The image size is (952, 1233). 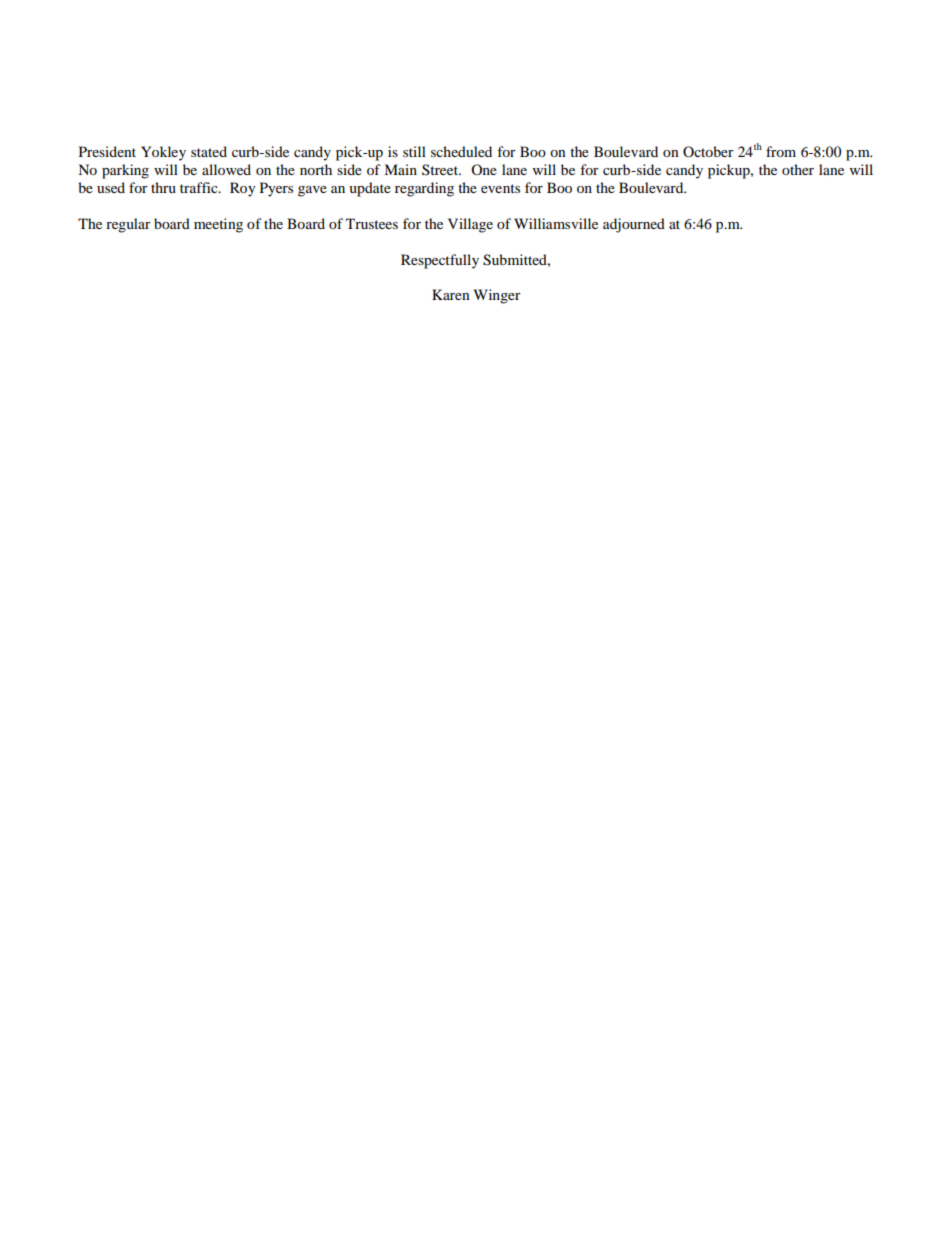 I want to click on Karen, so click(x=451, y=294).
